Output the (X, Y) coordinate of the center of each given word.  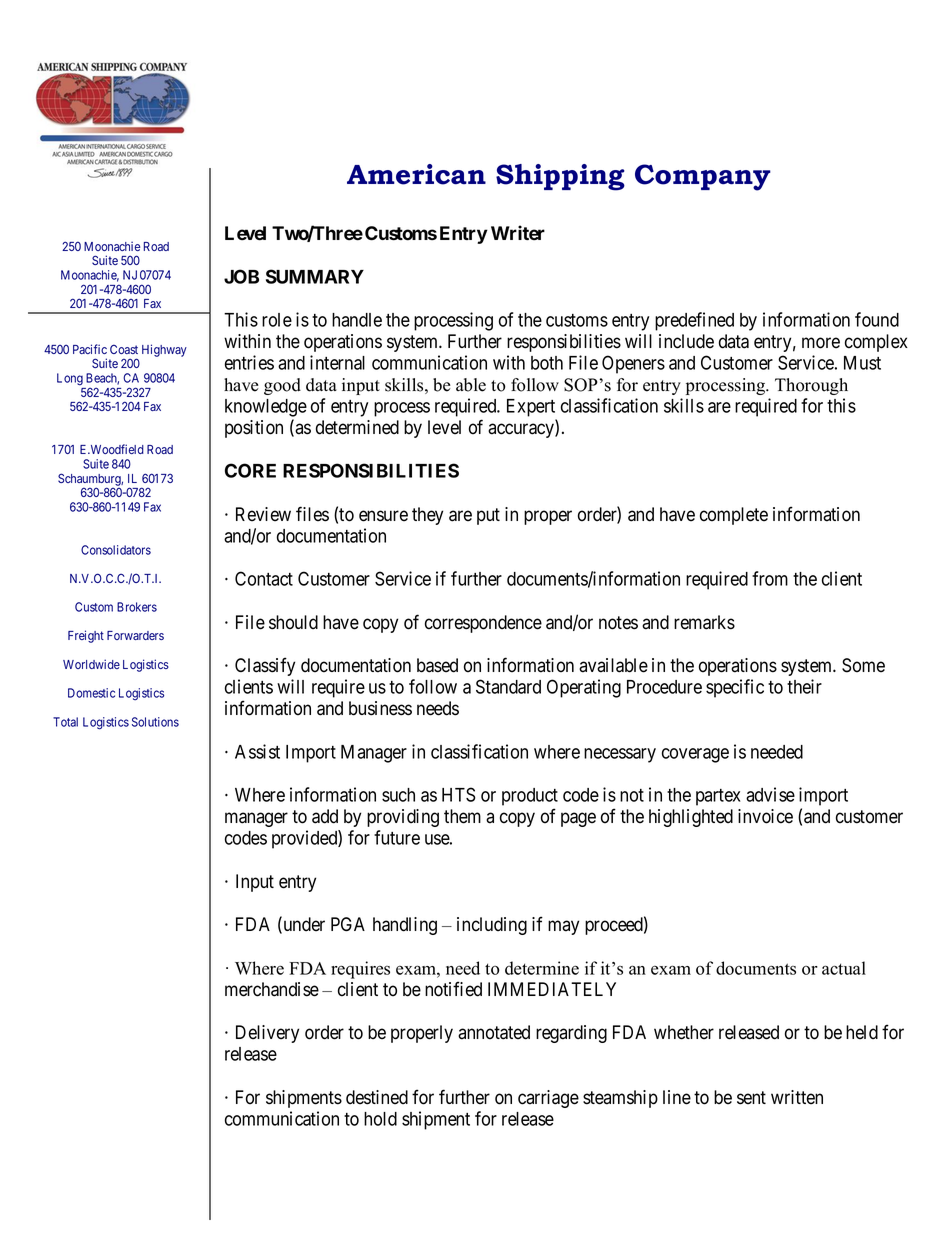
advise (770, 794)
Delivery (267, 1034)
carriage (548, 1099)
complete (734, 516)
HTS (459, 794)
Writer (518, 233)
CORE (250, 470)
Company (703, 177)
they (427, 516)
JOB (241, 276)
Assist (257, 751)
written (797, 1097)
